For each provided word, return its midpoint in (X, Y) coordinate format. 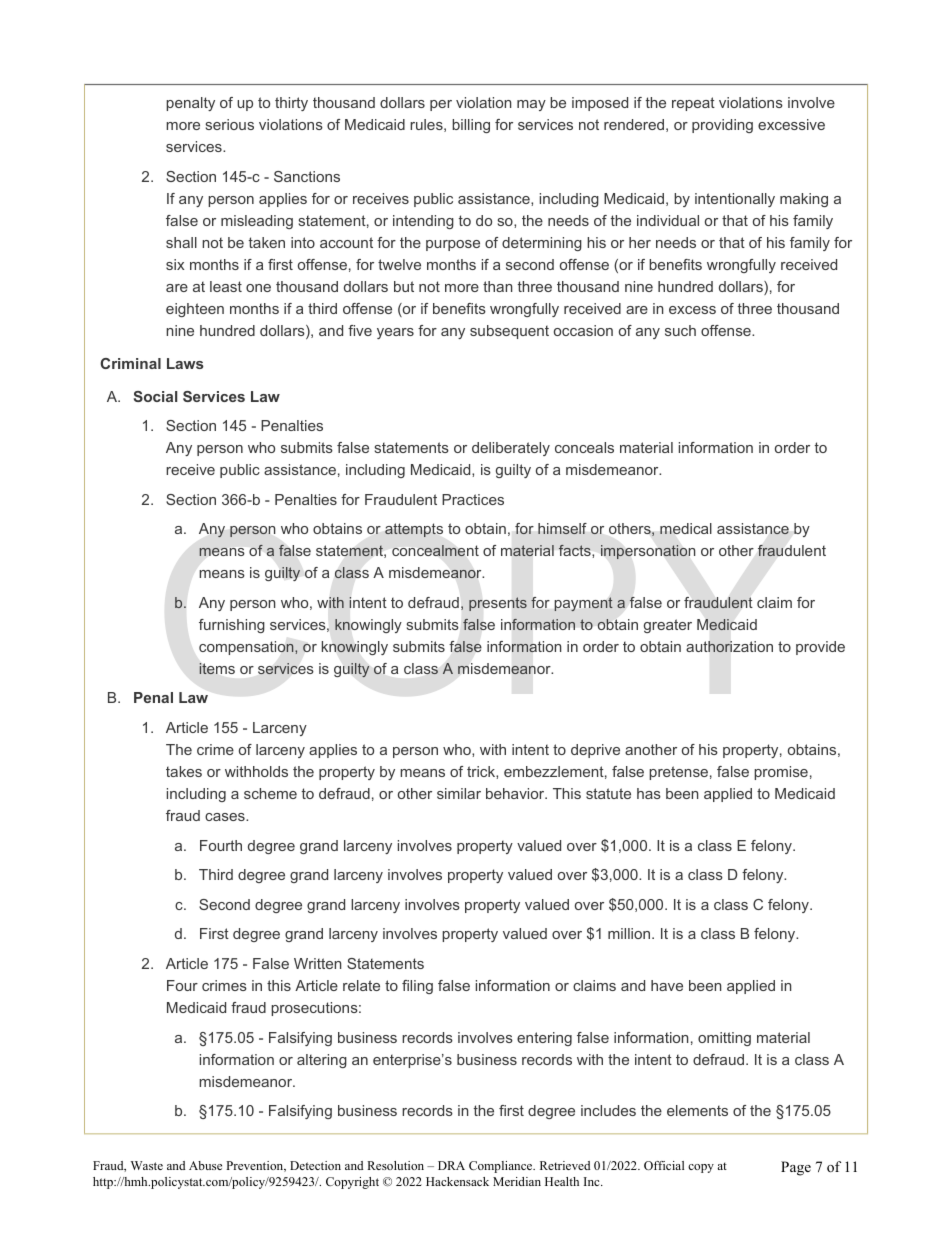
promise (781, 773)
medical (686, 528)
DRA (451, 1165)
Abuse (205, 1165)
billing (471, 126)
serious (230, 124)
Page (796, 1168)
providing (722, 126)
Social (155, 396)
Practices (473, 499)
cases (226, 817)
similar (459, 793)
